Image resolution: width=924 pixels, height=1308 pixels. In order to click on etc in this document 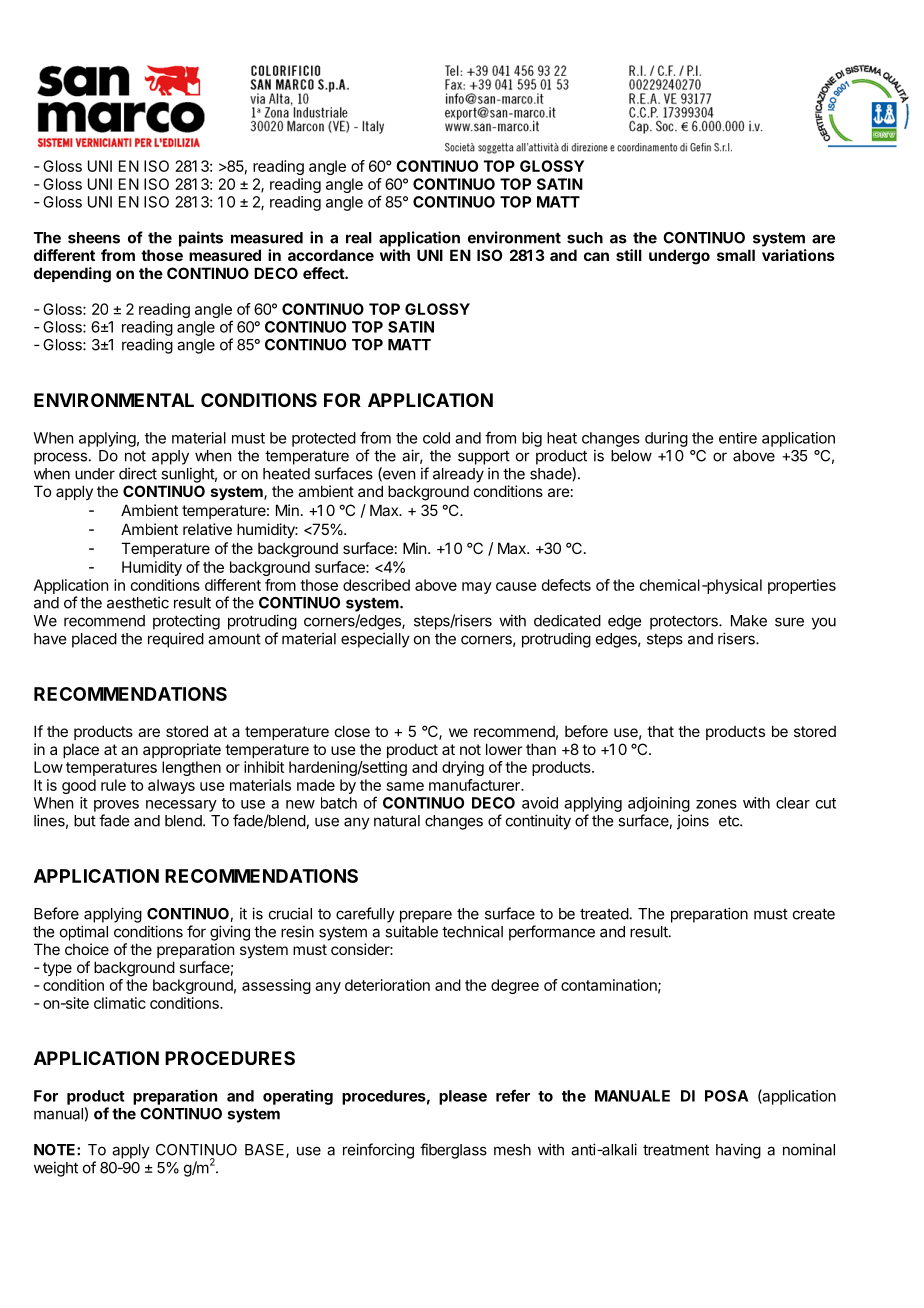, I will do `click(730, 821)`.
